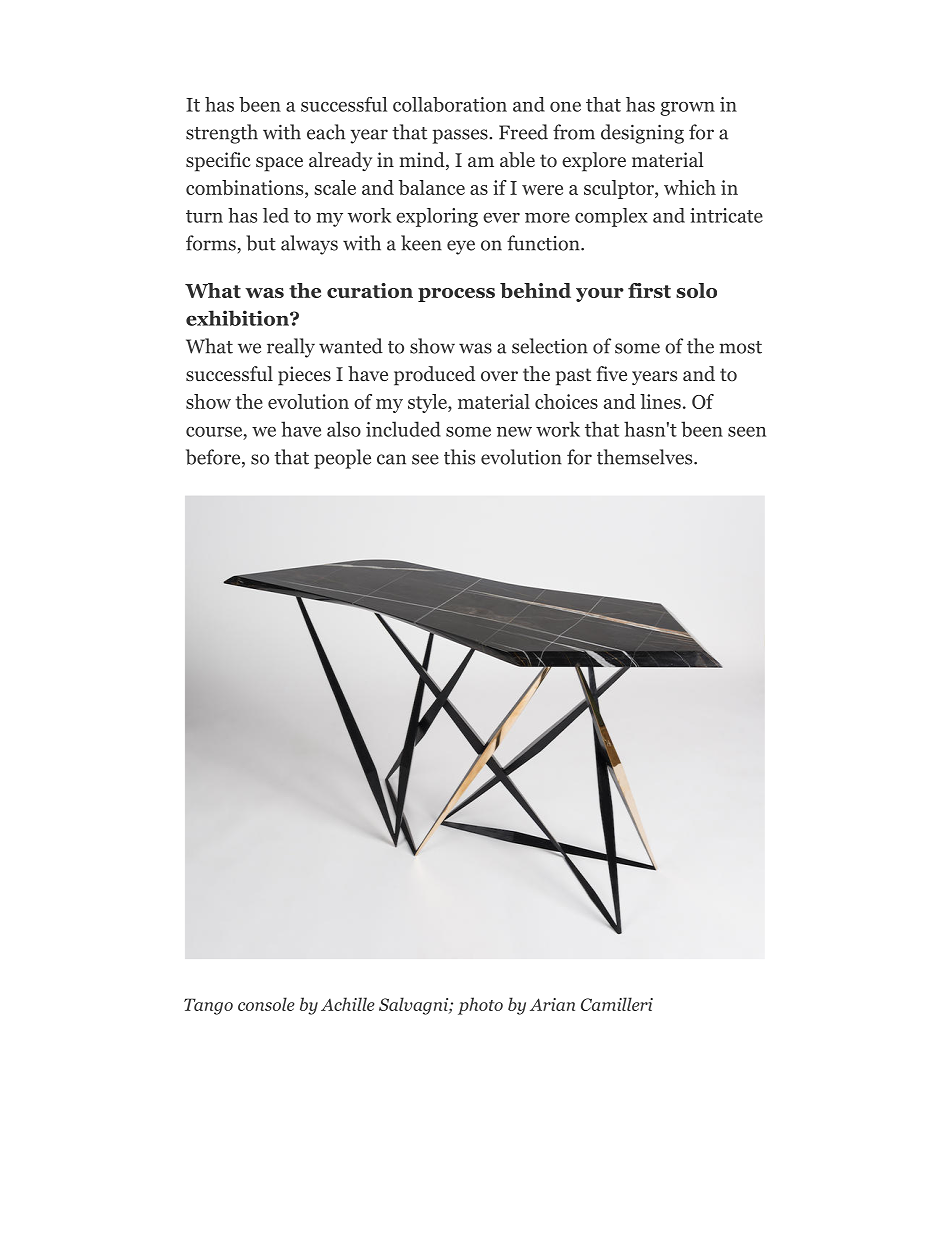  What do you see at coordinates (552, 1004) in the document?
I see `Arian` at bounding box center [552, 1004].
